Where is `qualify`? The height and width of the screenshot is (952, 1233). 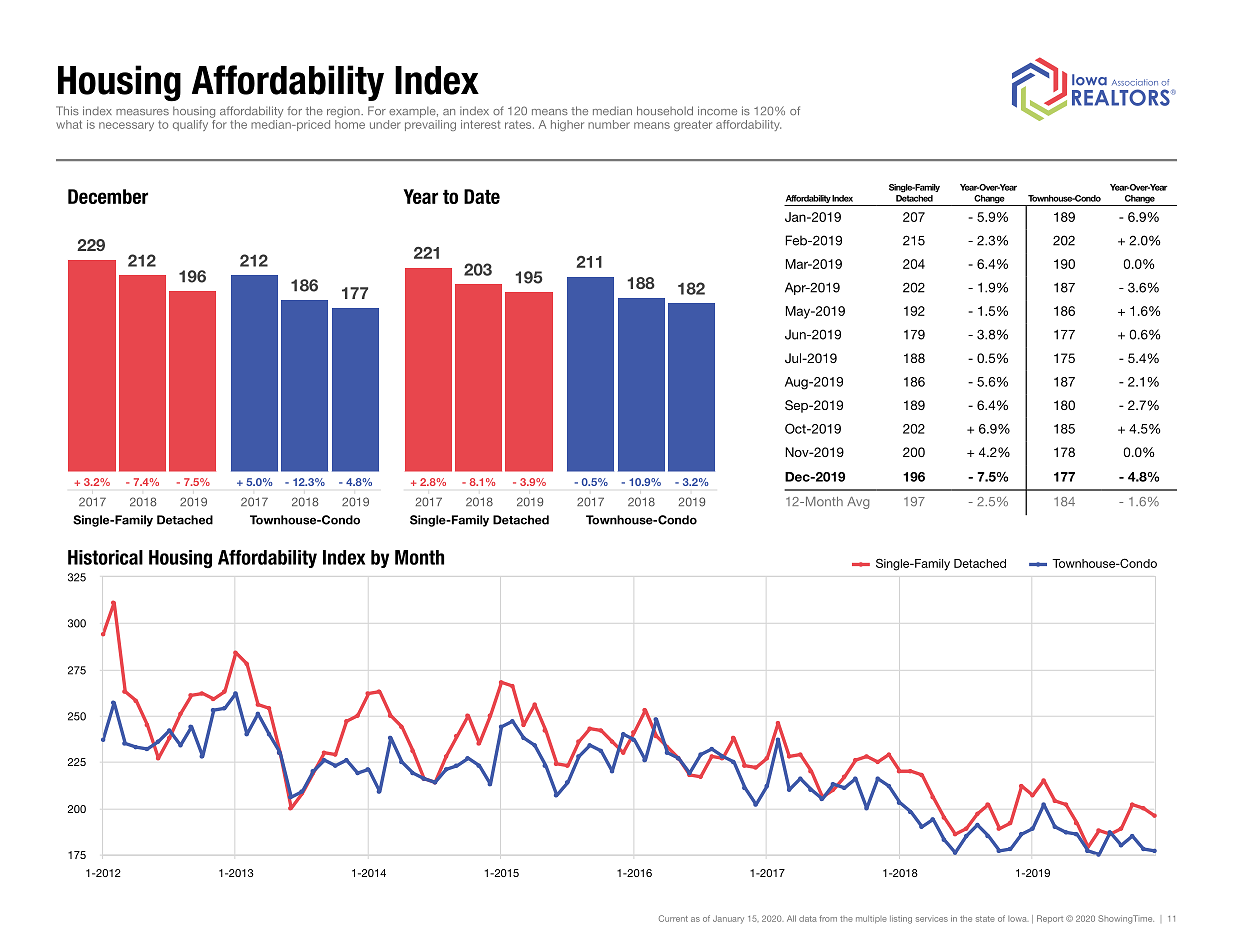
qualify is located at coordinates (190, 125).
